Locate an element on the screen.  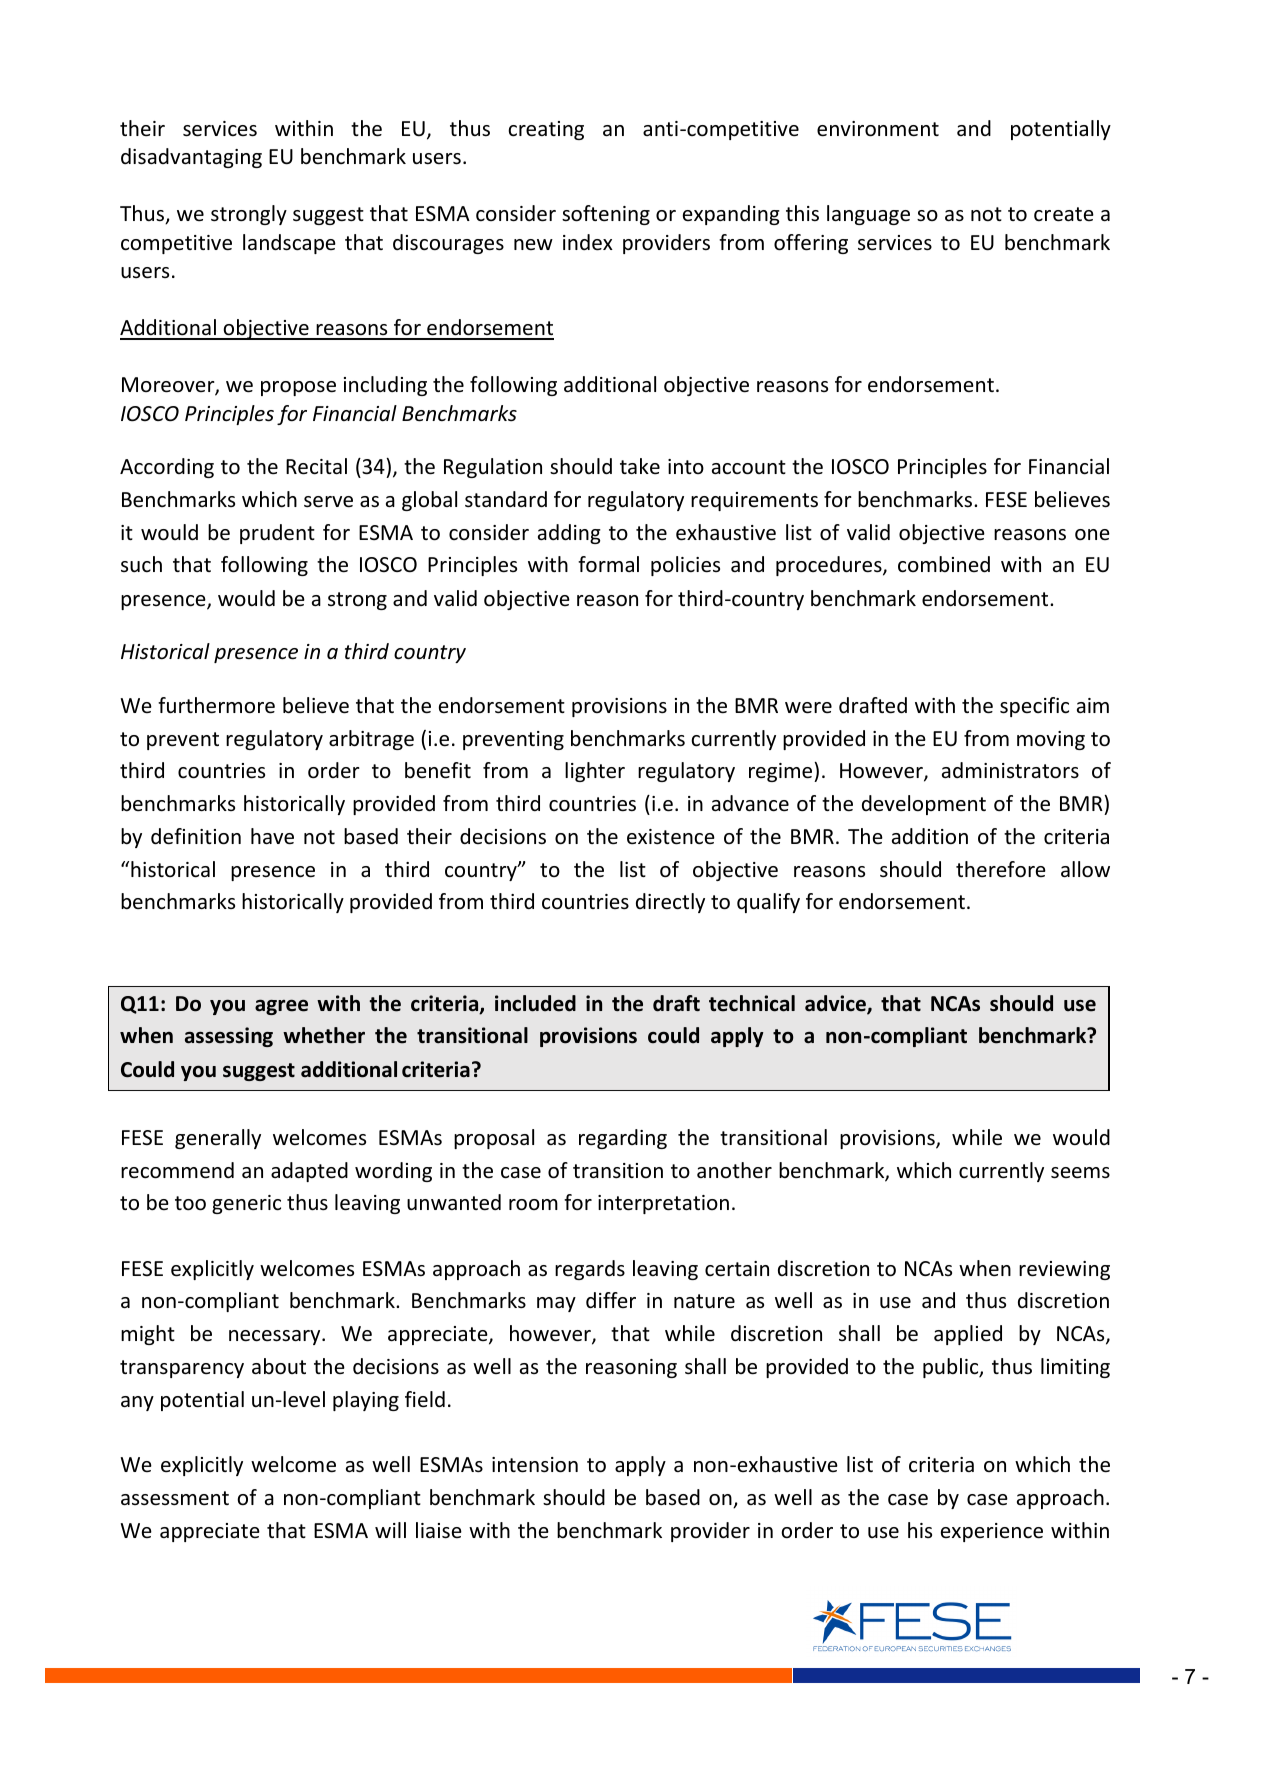
furthermore is located at coordinates (216, 705).
